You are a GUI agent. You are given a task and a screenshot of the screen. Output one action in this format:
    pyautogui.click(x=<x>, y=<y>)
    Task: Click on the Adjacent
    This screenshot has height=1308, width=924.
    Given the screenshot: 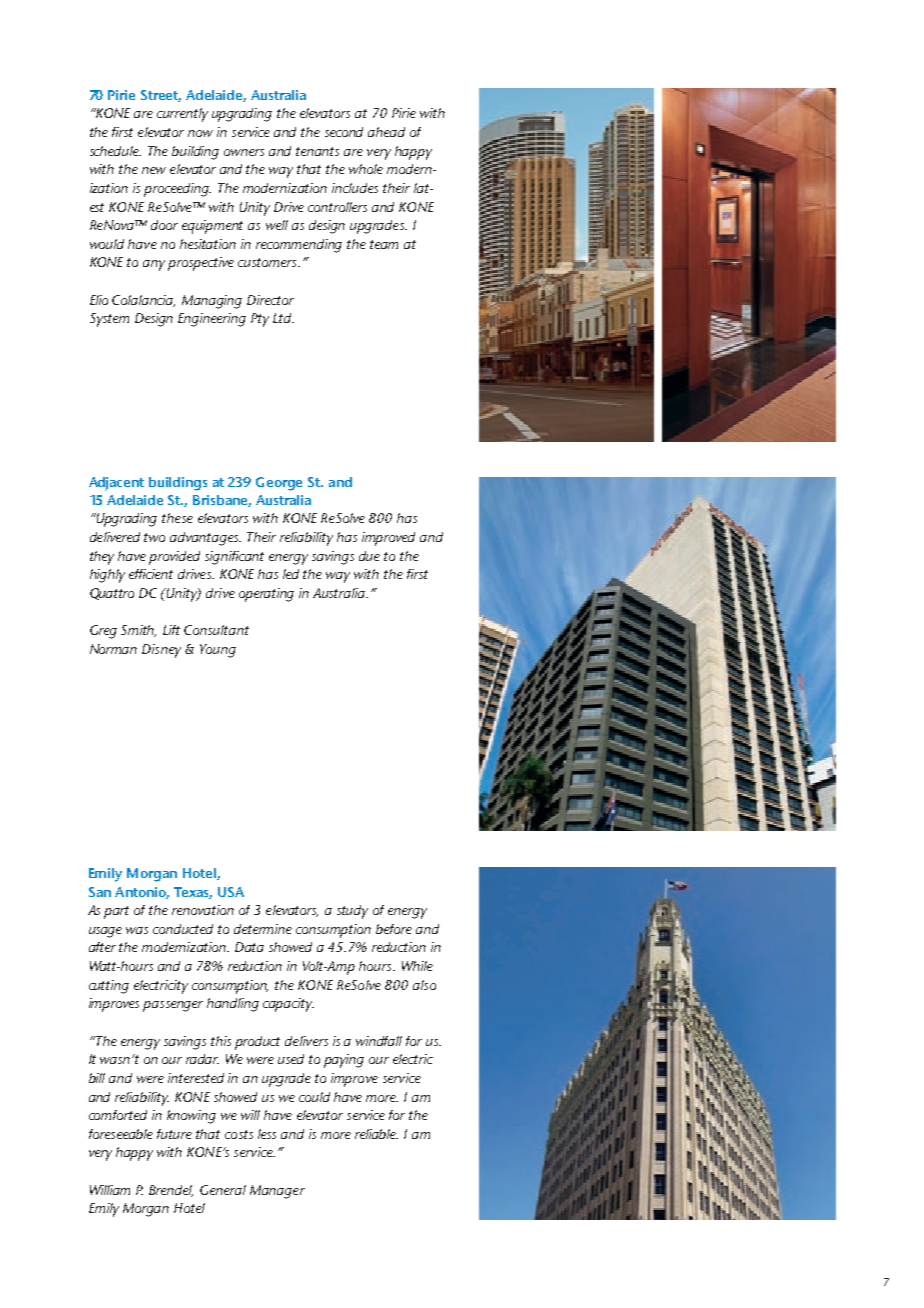 What is the action you would take?
    pyautogui.click(x=116, y=484)
